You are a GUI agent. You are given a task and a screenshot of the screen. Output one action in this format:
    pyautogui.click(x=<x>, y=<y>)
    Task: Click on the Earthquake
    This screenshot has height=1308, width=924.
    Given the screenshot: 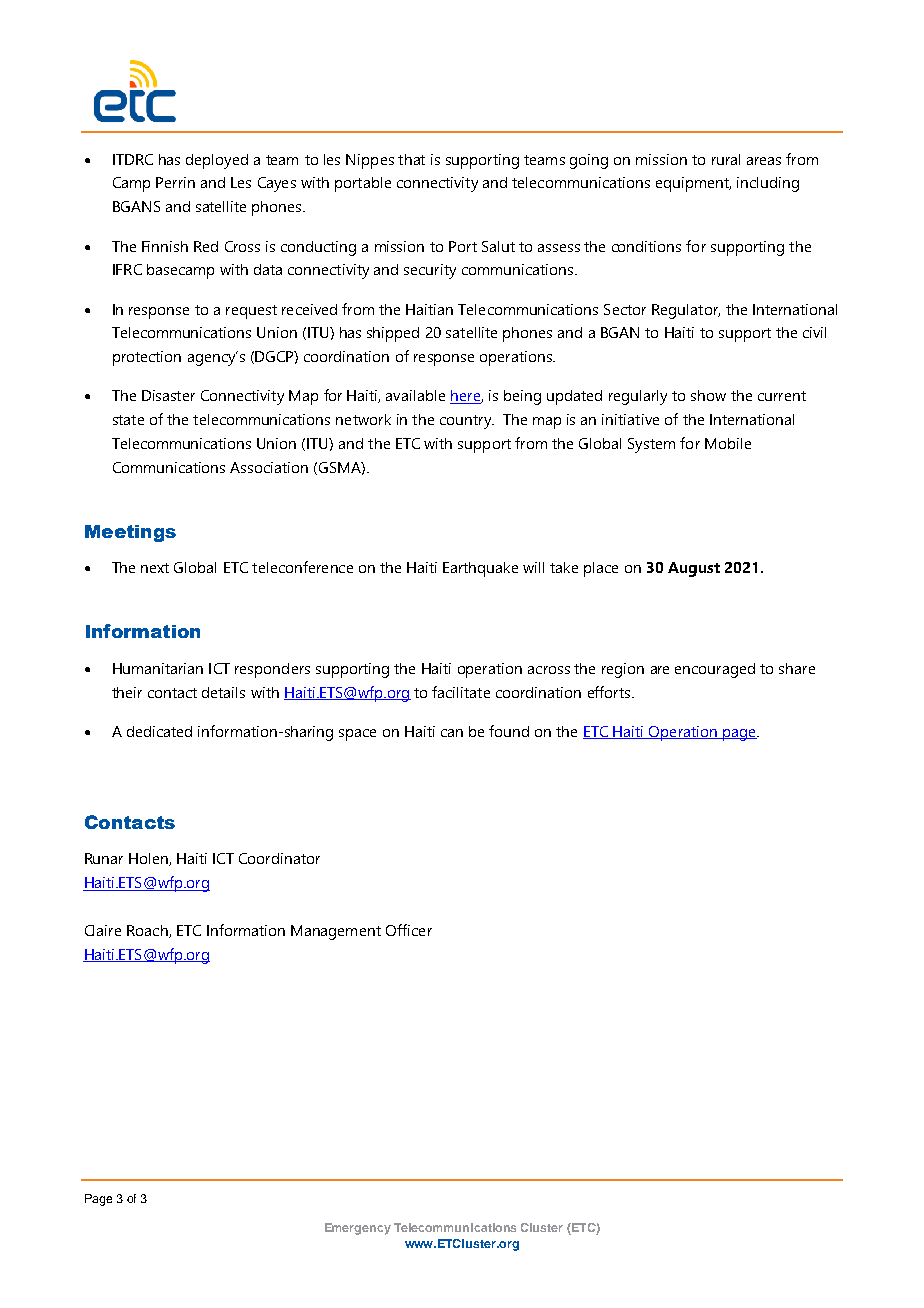 What is the action you would take?
    pyautogui.click(x=480, y=569)
